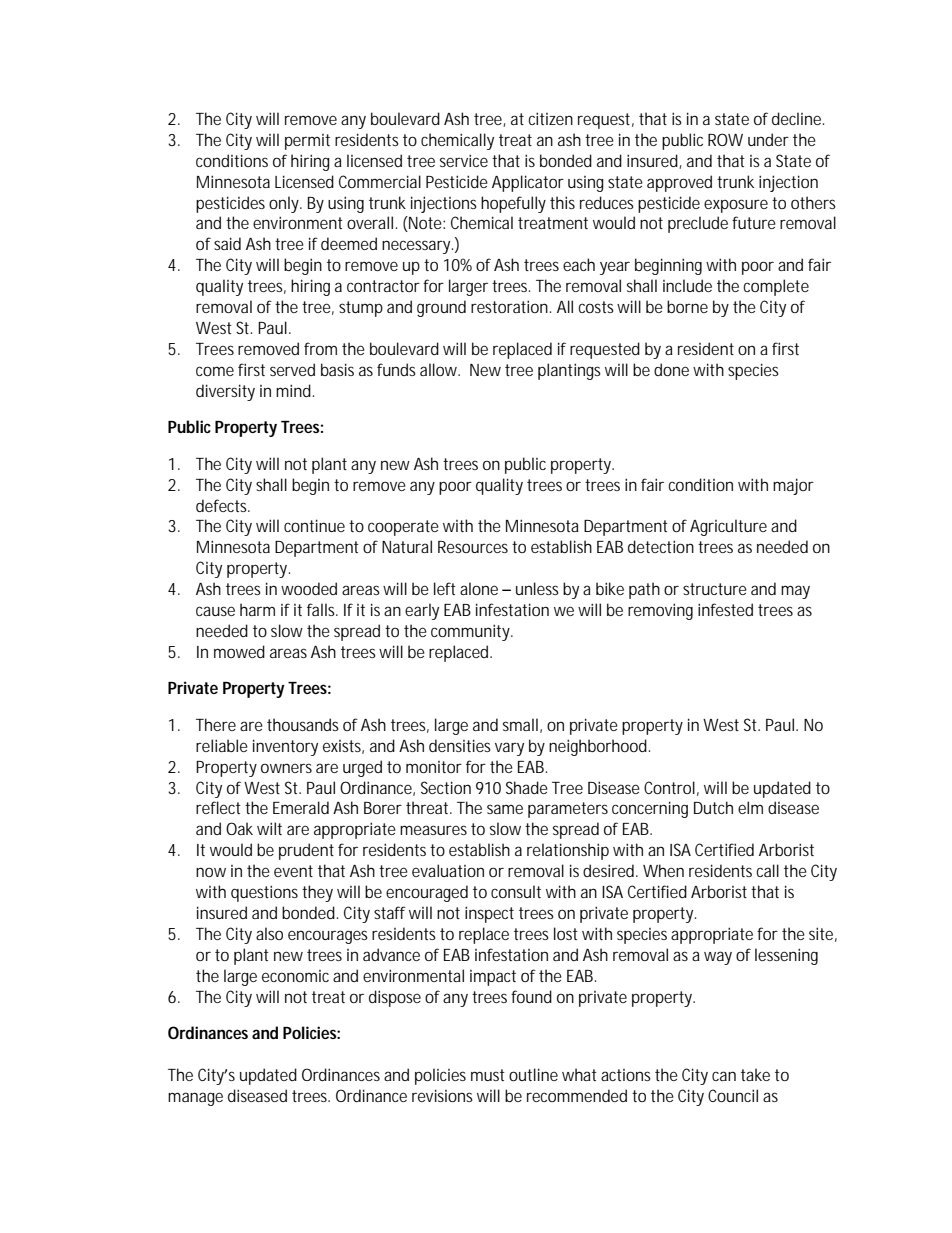 This image has width=952, height=1233. What do you see at coordinates (195, 1099) in the image?
I see `manage` at bounding box center [195, 1099].
